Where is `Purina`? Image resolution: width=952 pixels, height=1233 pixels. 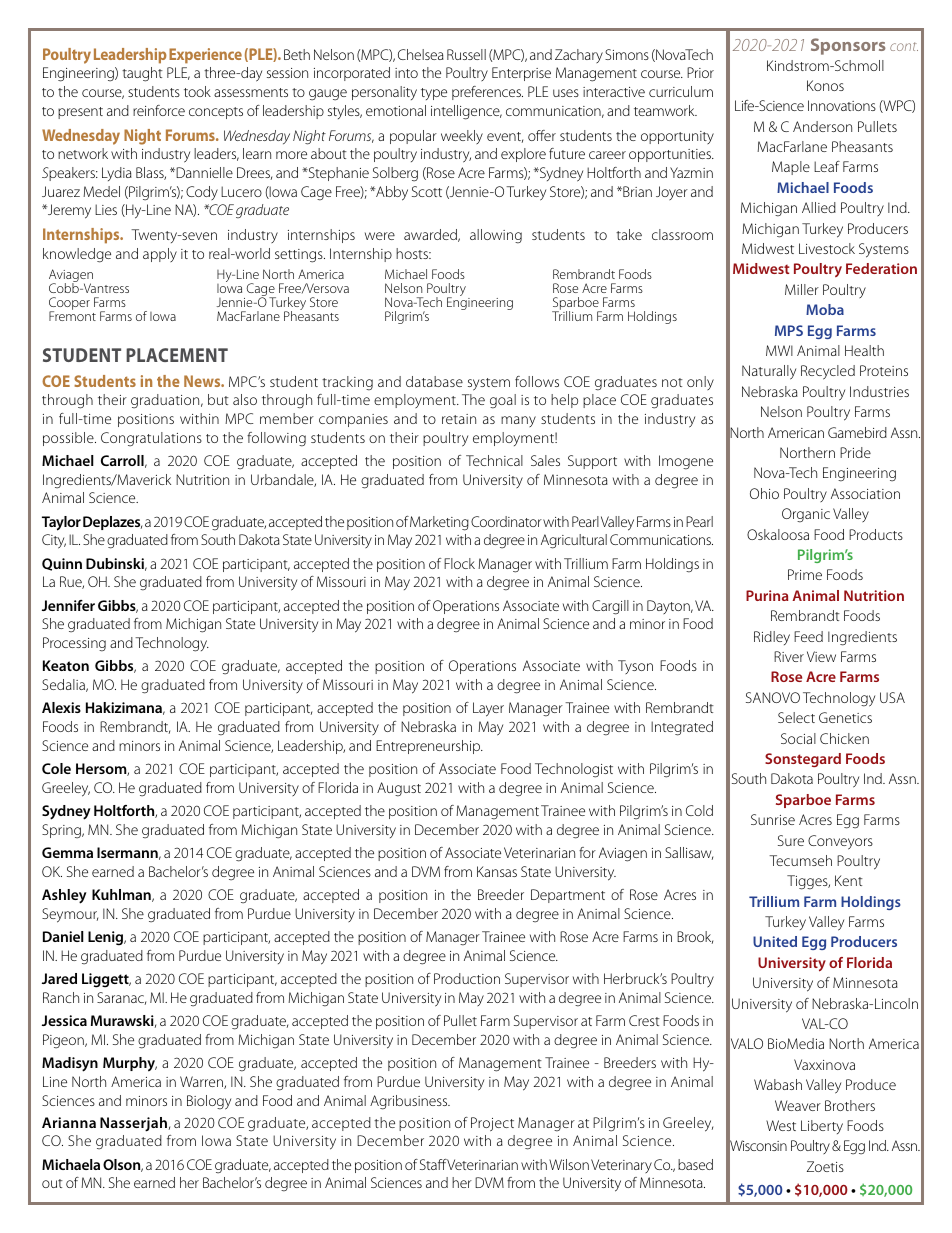 Purina is located at coordinates (767, 595).
